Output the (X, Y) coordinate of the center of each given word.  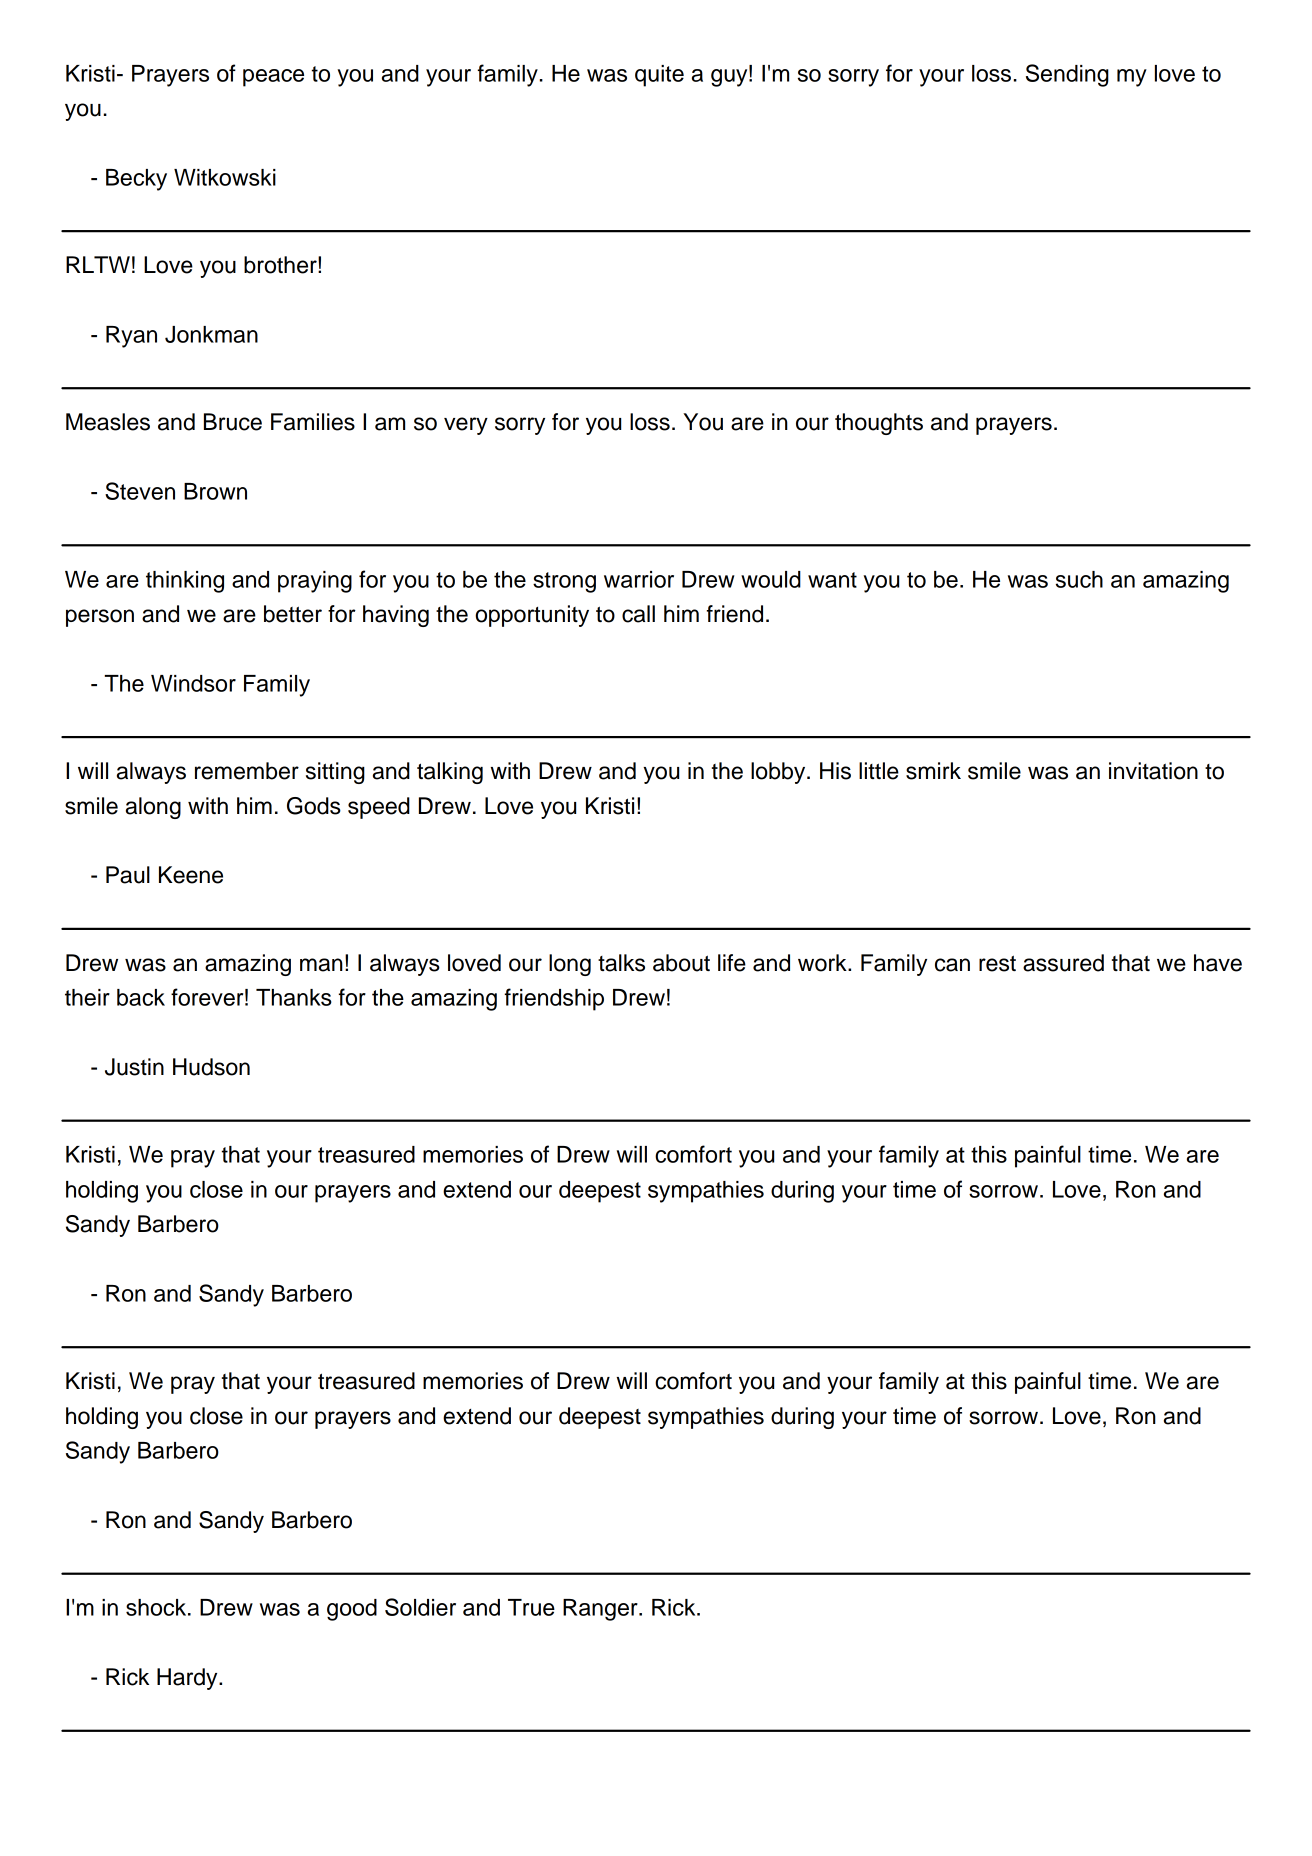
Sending (1067, 75)
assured (1063, 963)
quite (659, 76)
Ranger (601, 1610)
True (531, 1607)
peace (273, 78)
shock (157, 1607)
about (681, 963)
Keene (191, 875)
